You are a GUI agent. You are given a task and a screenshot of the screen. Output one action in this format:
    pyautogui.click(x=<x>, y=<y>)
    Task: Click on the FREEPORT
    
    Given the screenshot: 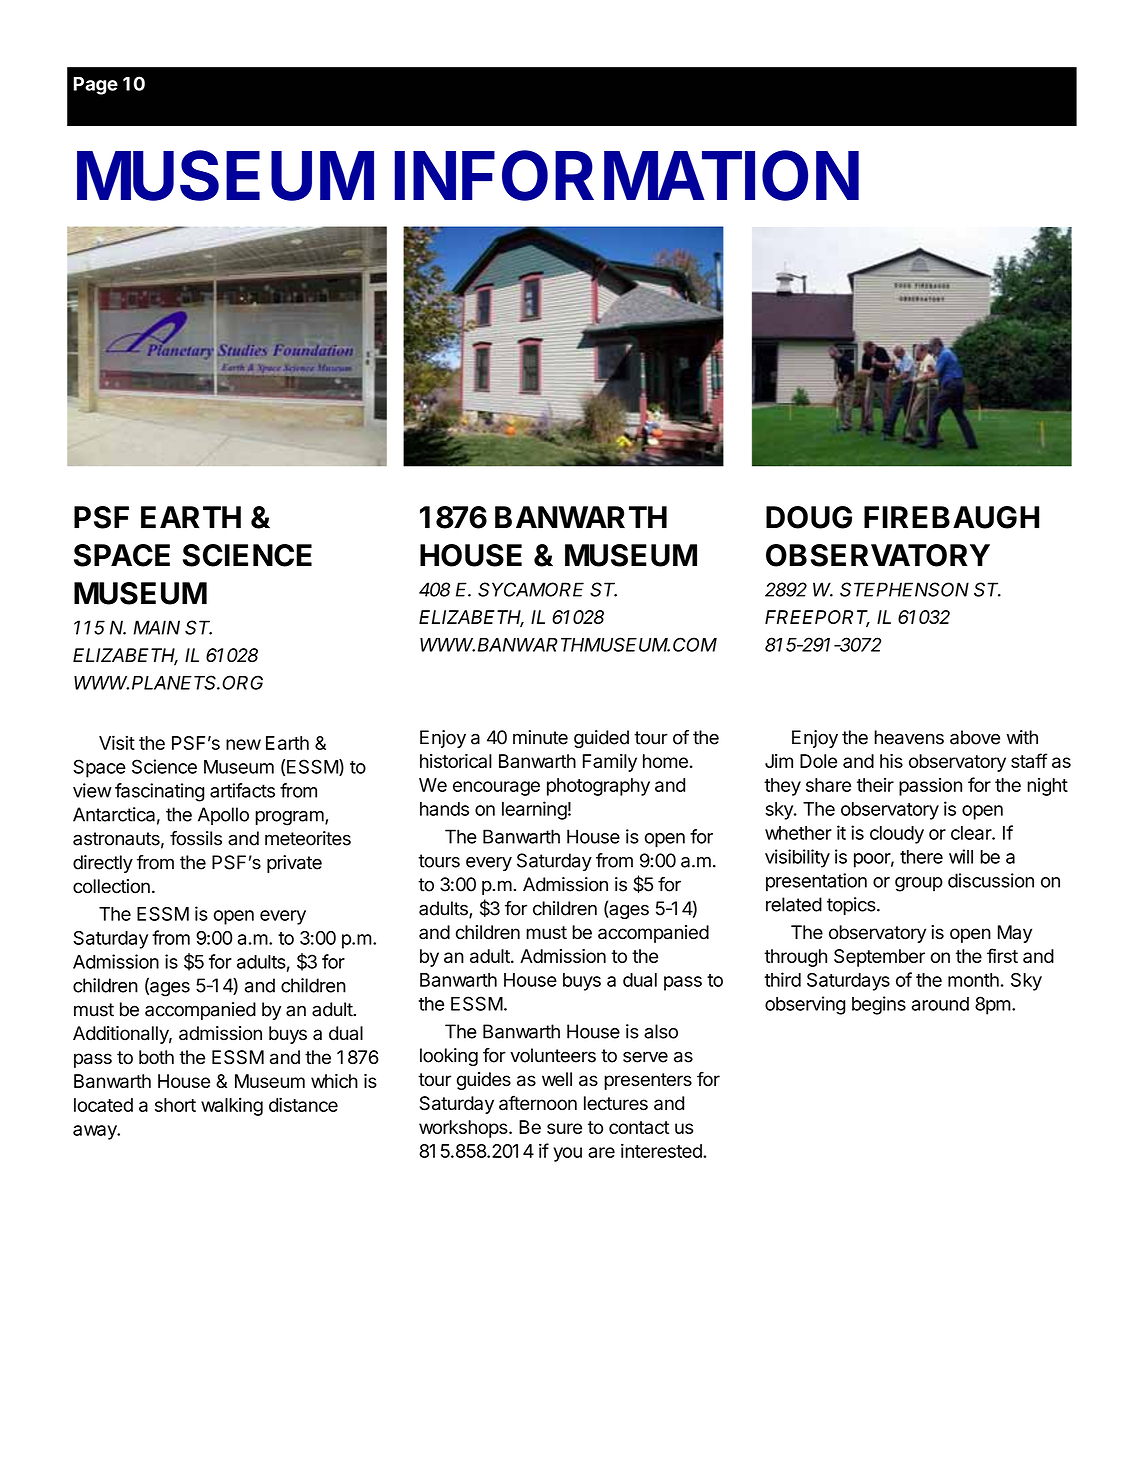 What is the action you would take?
    pyautogui.click(x=817, y=618)
